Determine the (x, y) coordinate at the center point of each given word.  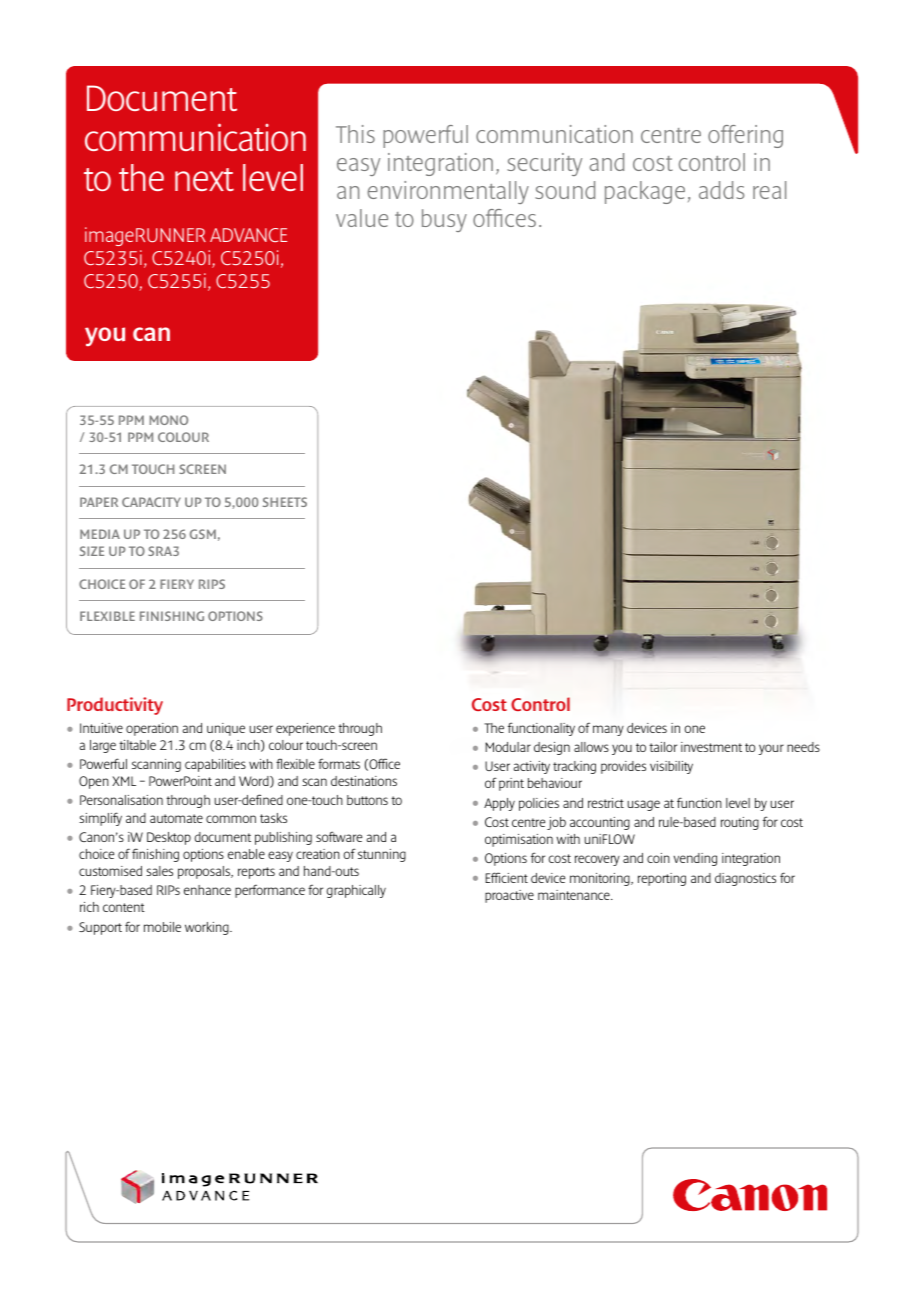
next (204, 179)
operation (152, 729)
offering (745, 136)
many (608, 730)
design (552, 748)
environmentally (448, 192)
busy (444, 220)
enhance (207, 890)
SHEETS (285, 502)
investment (711, 747)
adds (721, 190)
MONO (169, 420)
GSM (203, 534)
